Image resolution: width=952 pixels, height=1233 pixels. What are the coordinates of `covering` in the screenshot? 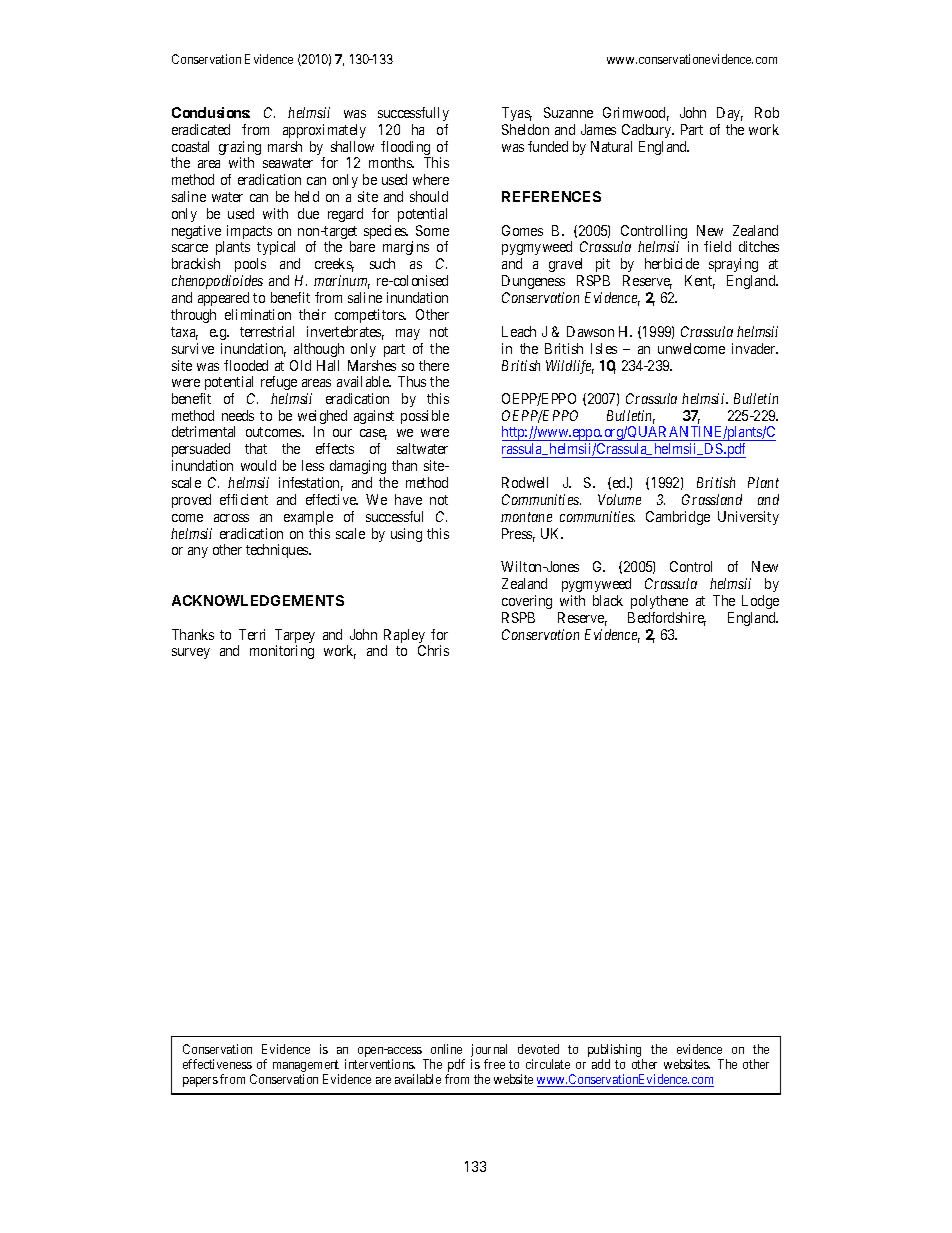 It's located at (527, 602).
